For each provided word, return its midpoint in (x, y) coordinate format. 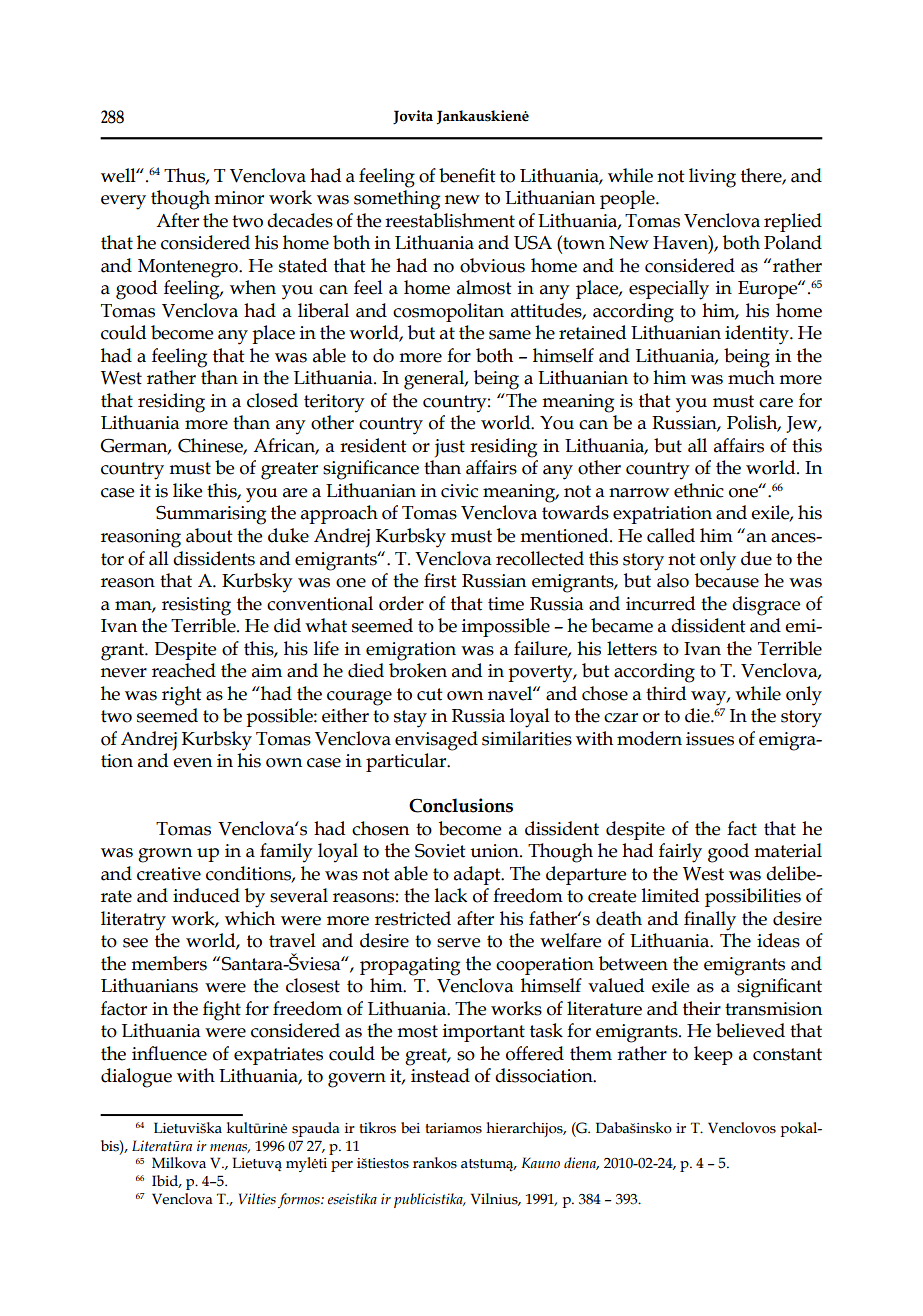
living (712, 178)
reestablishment (450, 220)
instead (440, 1075)
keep (713, 1055)
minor (239, 198)
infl (146, 1053)
